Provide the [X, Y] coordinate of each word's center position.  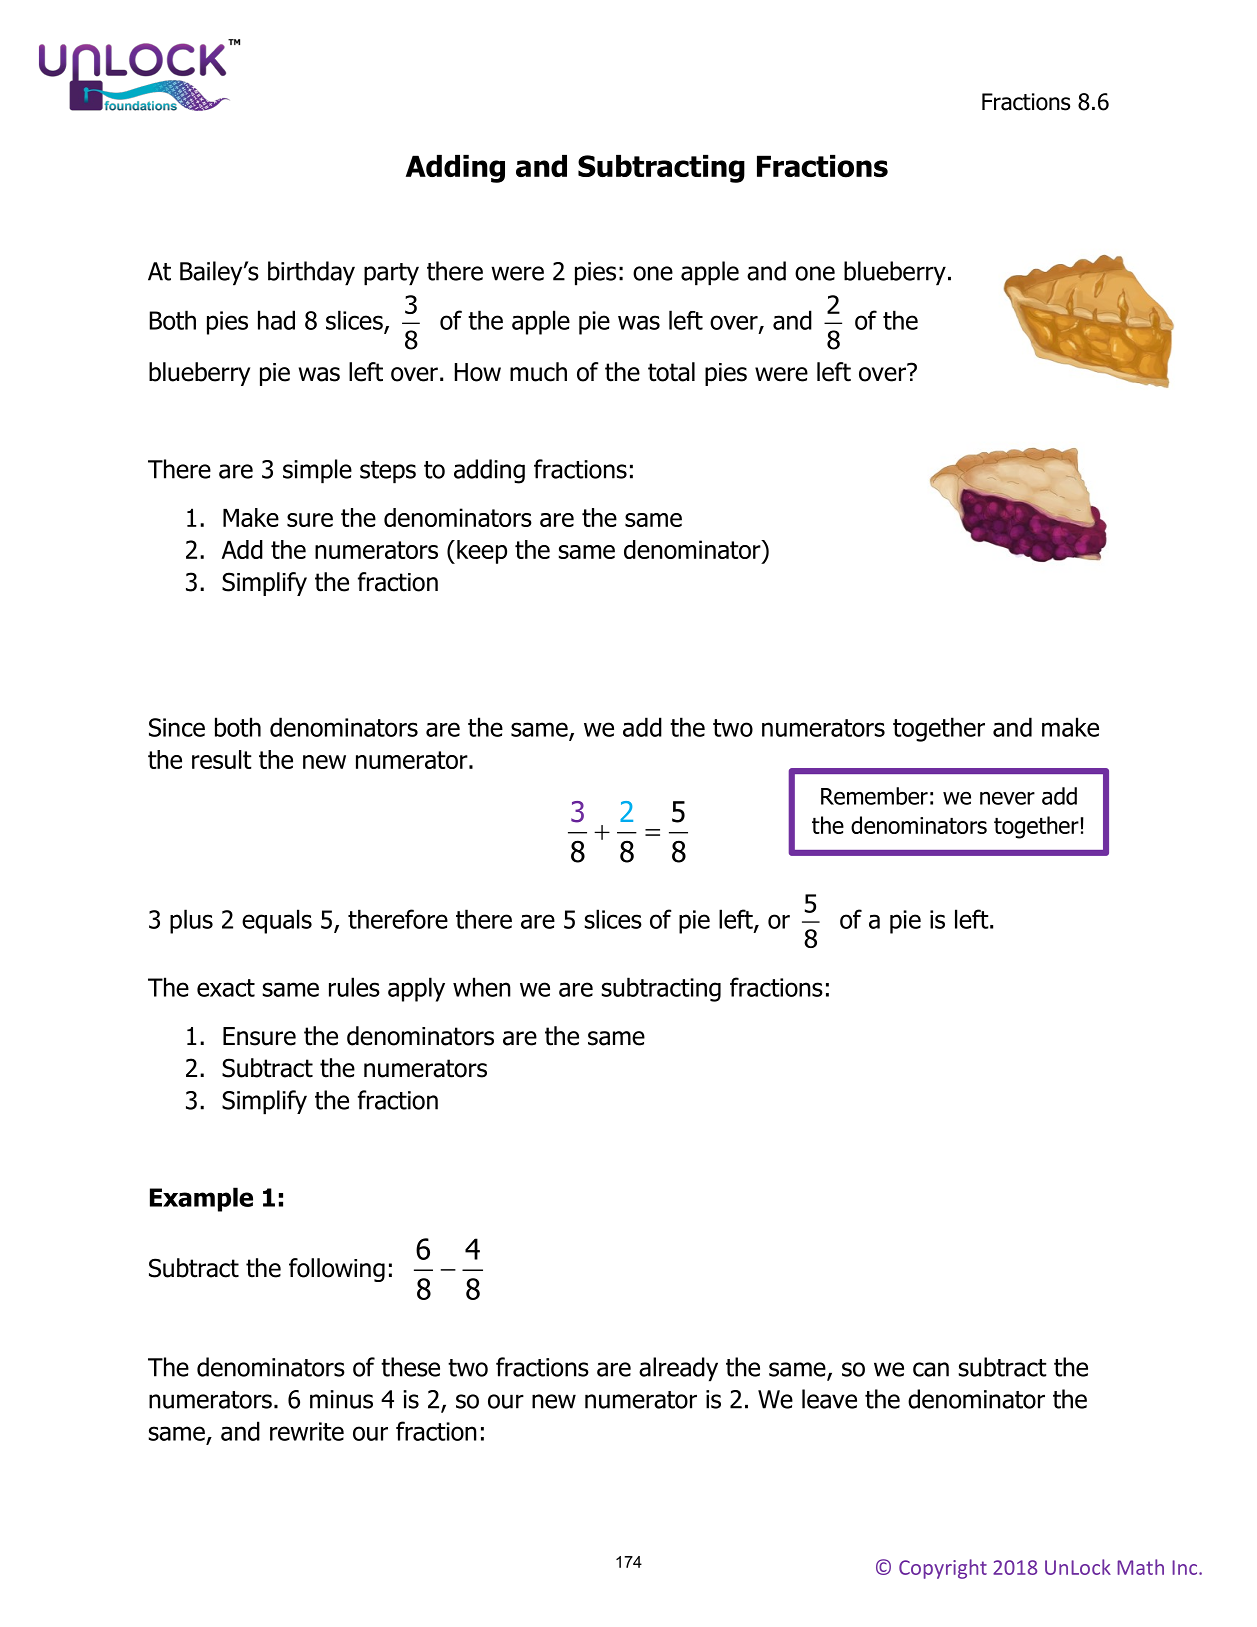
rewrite [307, 1431]
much [538, 372]
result [222, 759]
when [482, 987]
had [276, 320]
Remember [874, 796]
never [1007, 798]
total [671, 372]
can [931, 1369]
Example [201, 1199]
